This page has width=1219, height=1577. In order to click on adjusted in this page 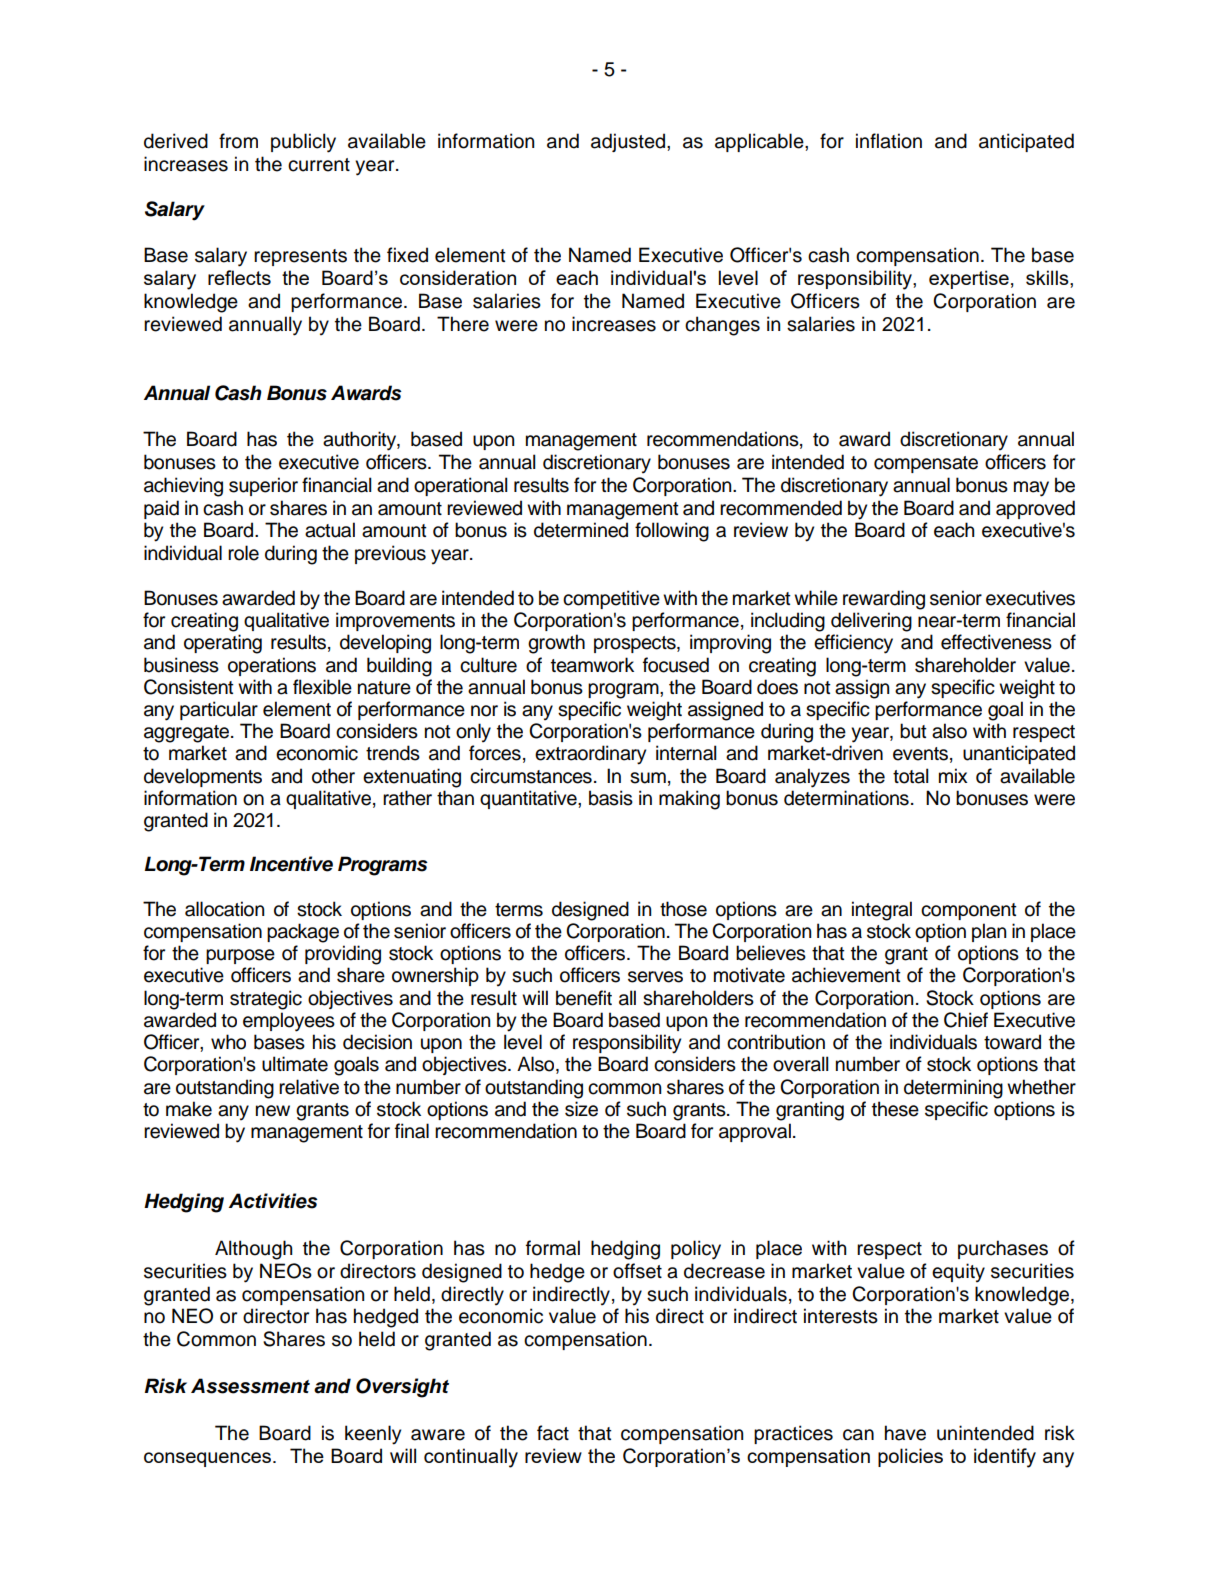, I will do `click(628, 142)`.
